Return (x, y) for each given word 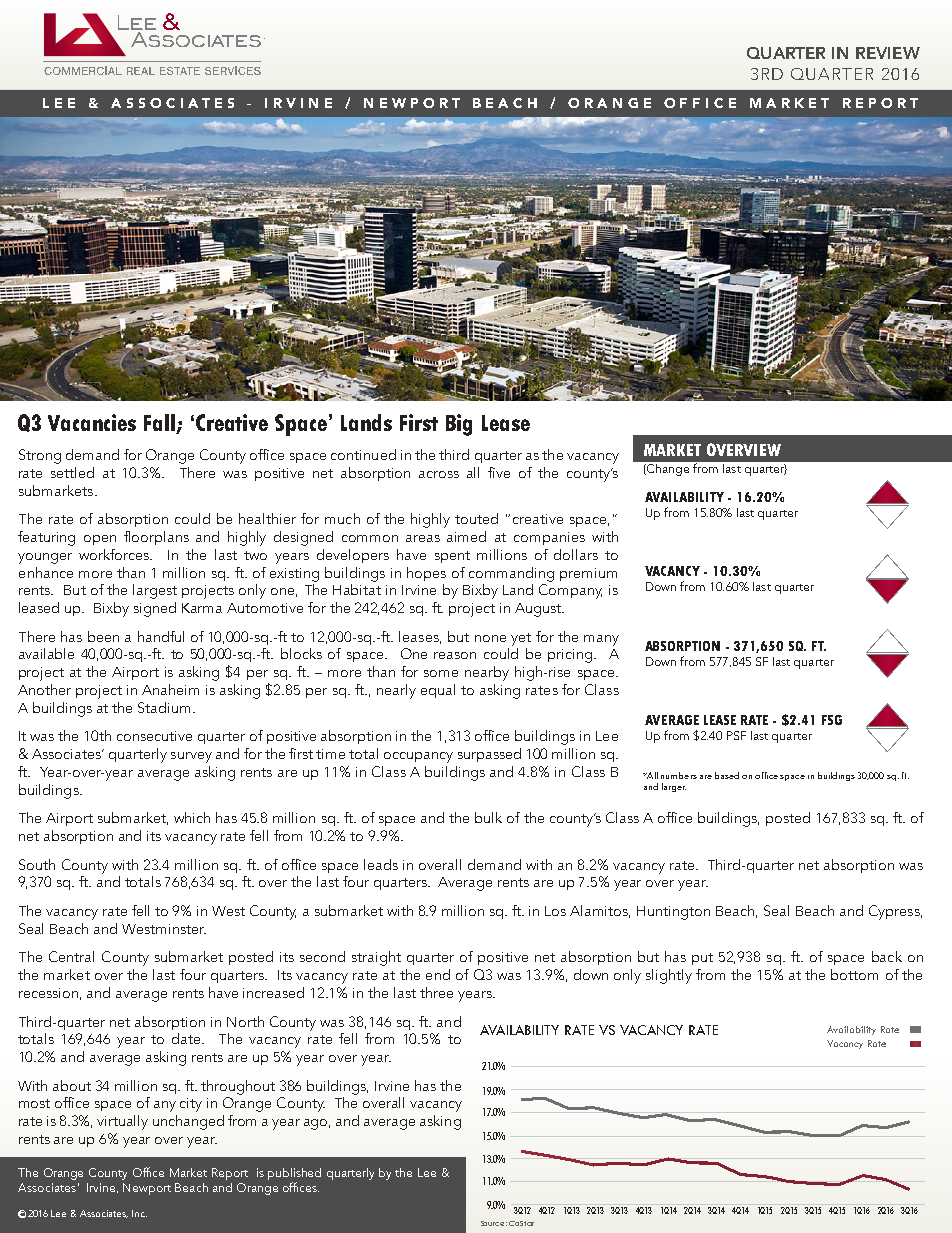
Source (494, 1223)
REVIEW (888, 53)
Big (459, 425)
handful (161, 636)
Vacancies (92, 422)
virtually (122, 1122)
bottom (854, 974)
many (601, 640)
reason (455, 655)
